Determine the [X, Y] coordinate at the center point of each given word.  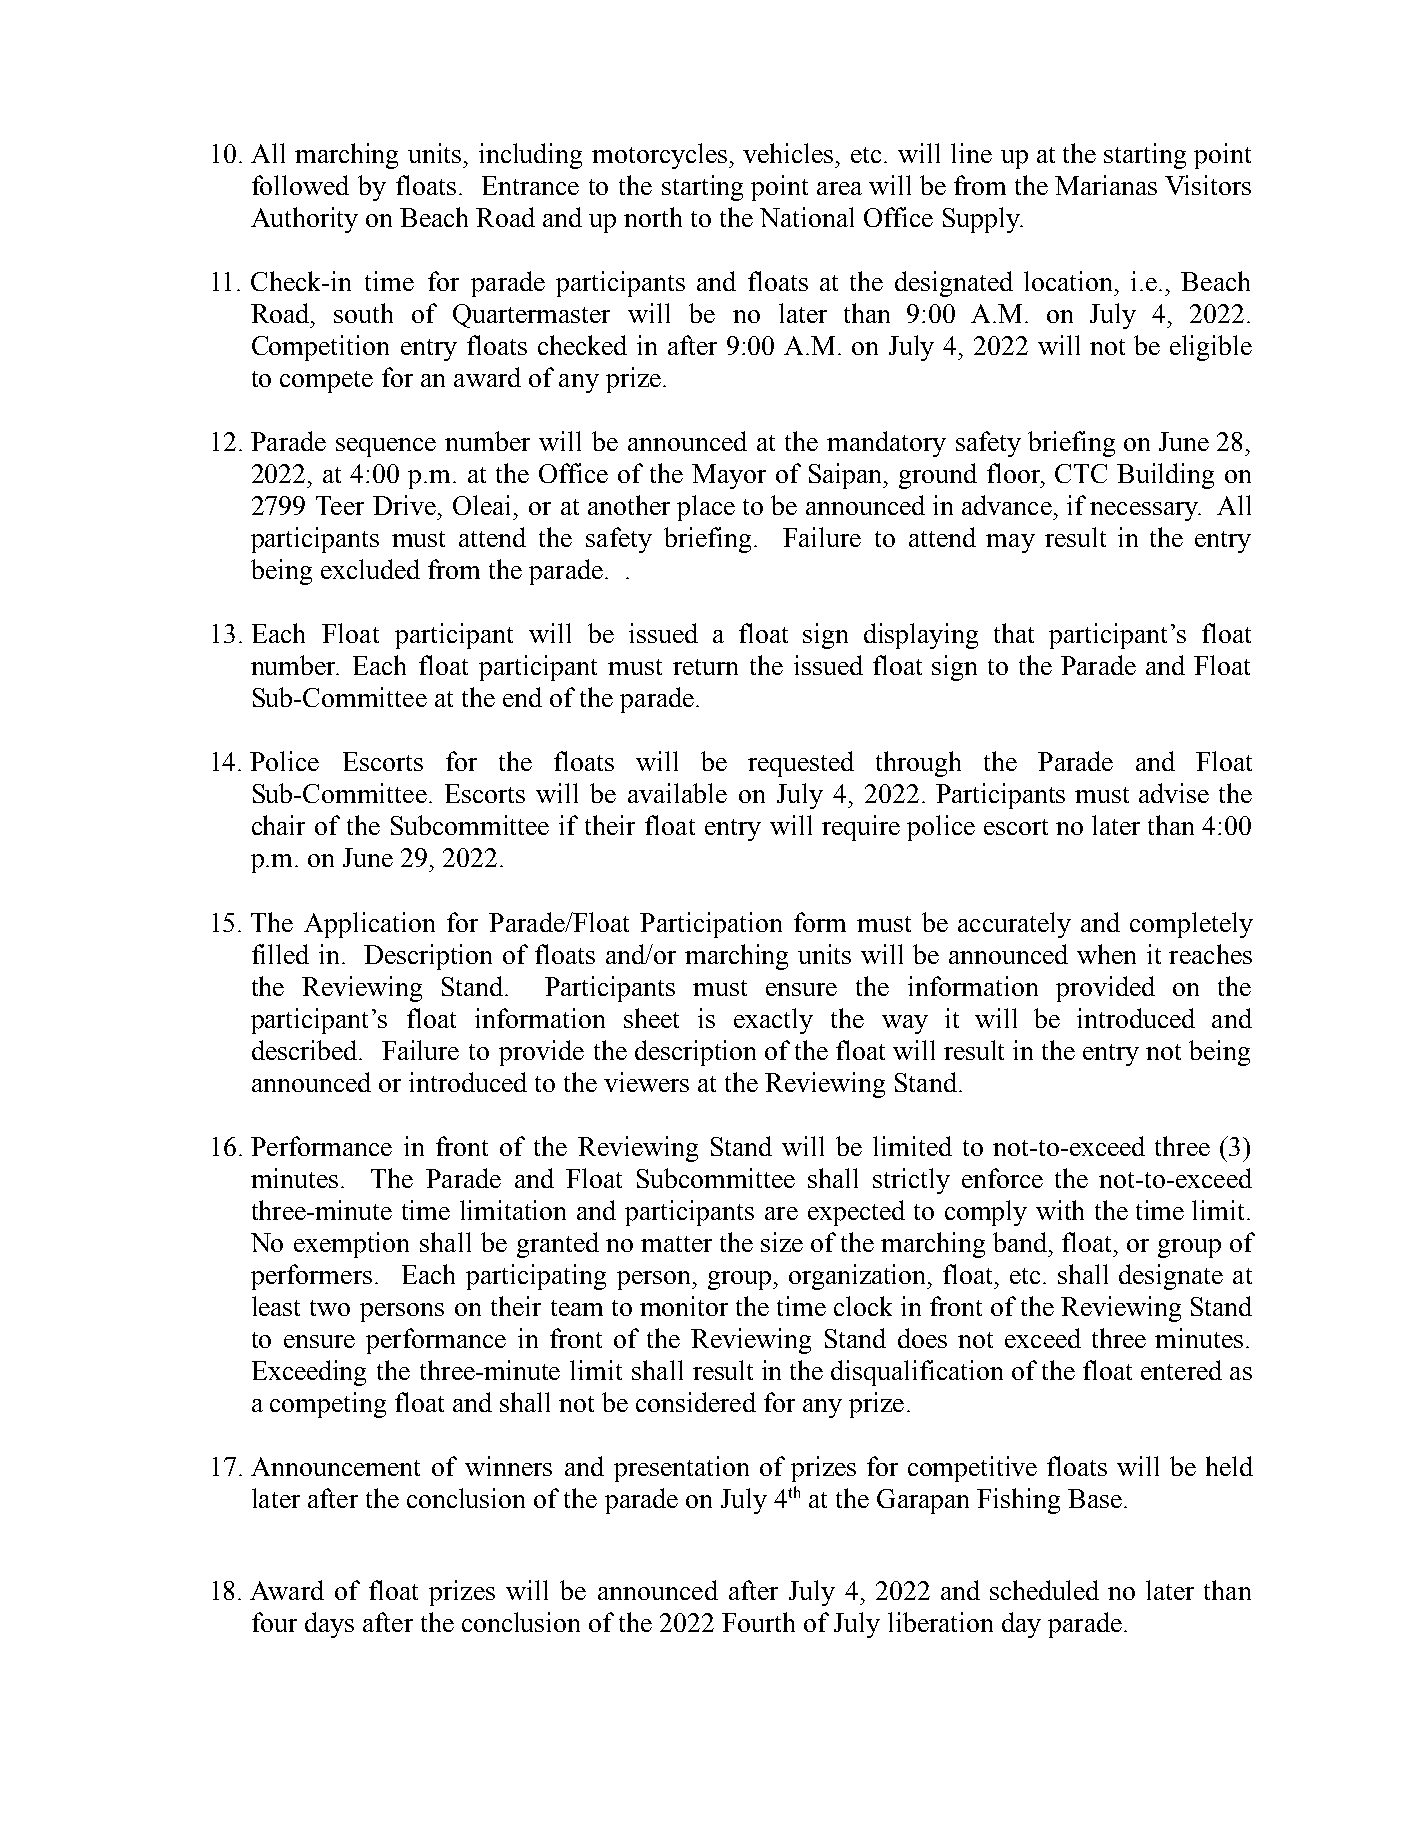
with [1060, 1210]
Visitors [1208, 185]
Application [369, 925]
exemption [351, 1245]
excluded [370, 569]
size [782, 1242]
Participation [711, 925]
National [807, 217]
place [706, 508]
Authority [304, 220]
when [1106, 954]
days [329, 1625]
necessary [1145, 511]
